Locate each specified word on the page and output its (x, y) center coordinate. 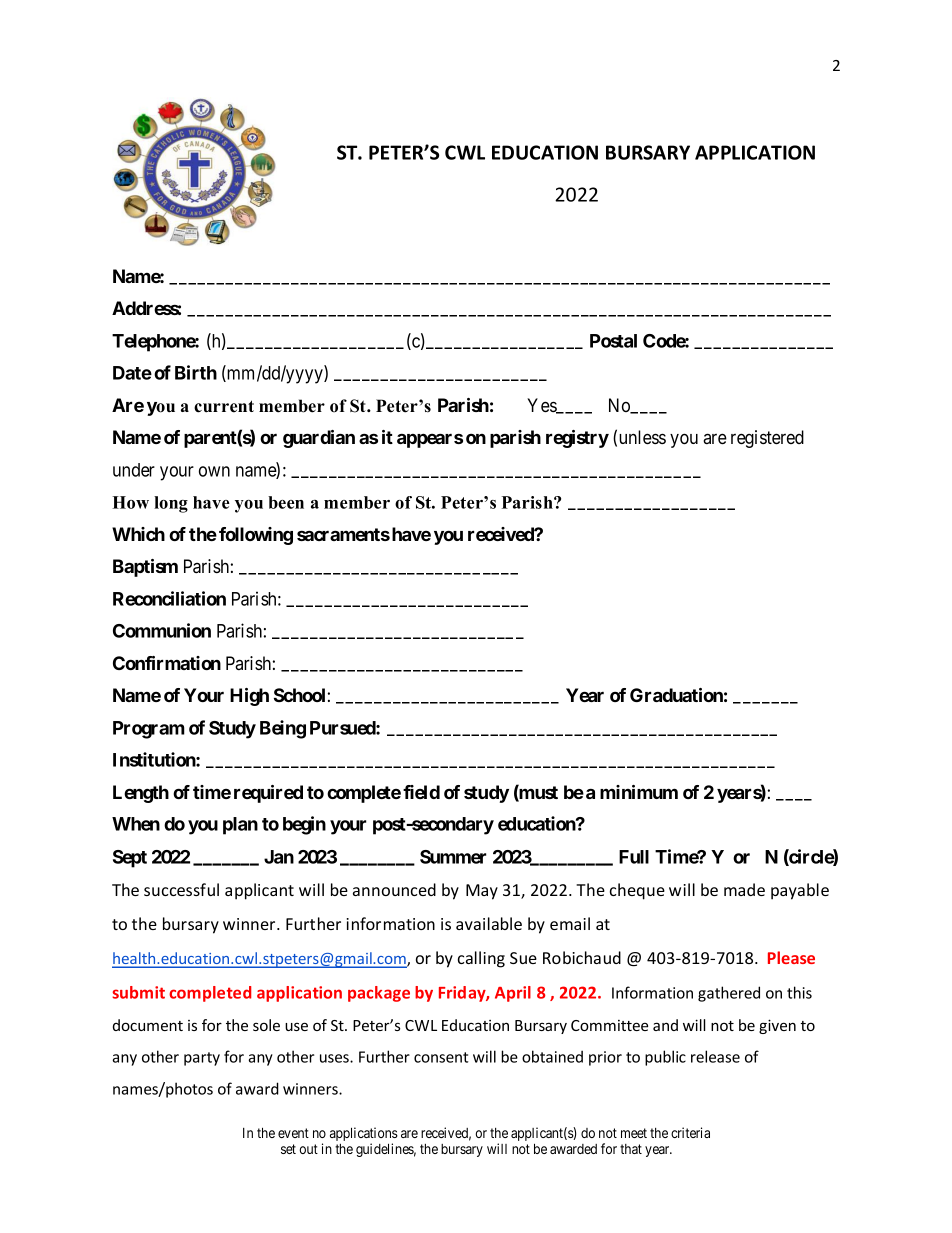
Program (149, 730)
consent (441, 1057)
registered (767, 439)
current (224, 406)
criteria (690, 1132)
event (293, 1133)
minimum (639, 792)
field (421, 792)
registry (577, 439)
